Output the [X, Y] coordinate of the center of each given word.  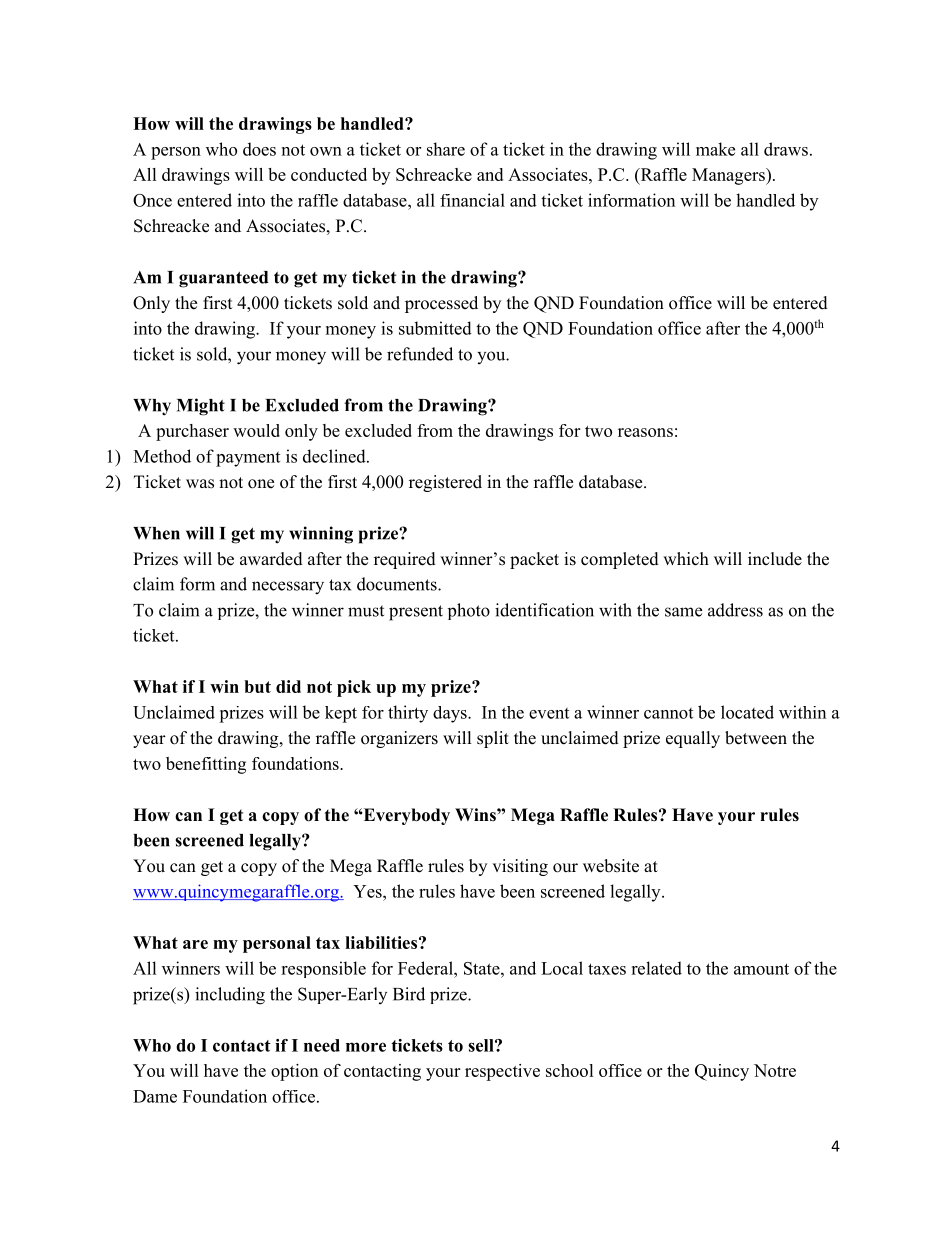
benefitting [206, 765]
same [683, 612]
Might [201, 407]
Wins [476, 815]
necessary [288, 588]
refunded [420, 354]
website [611, 866]
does [259, 149]
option [294, 1072]
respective [502, 1072]
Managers [729, 176]
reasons [645, 432]
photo [469, 611]
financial [472, 200]
